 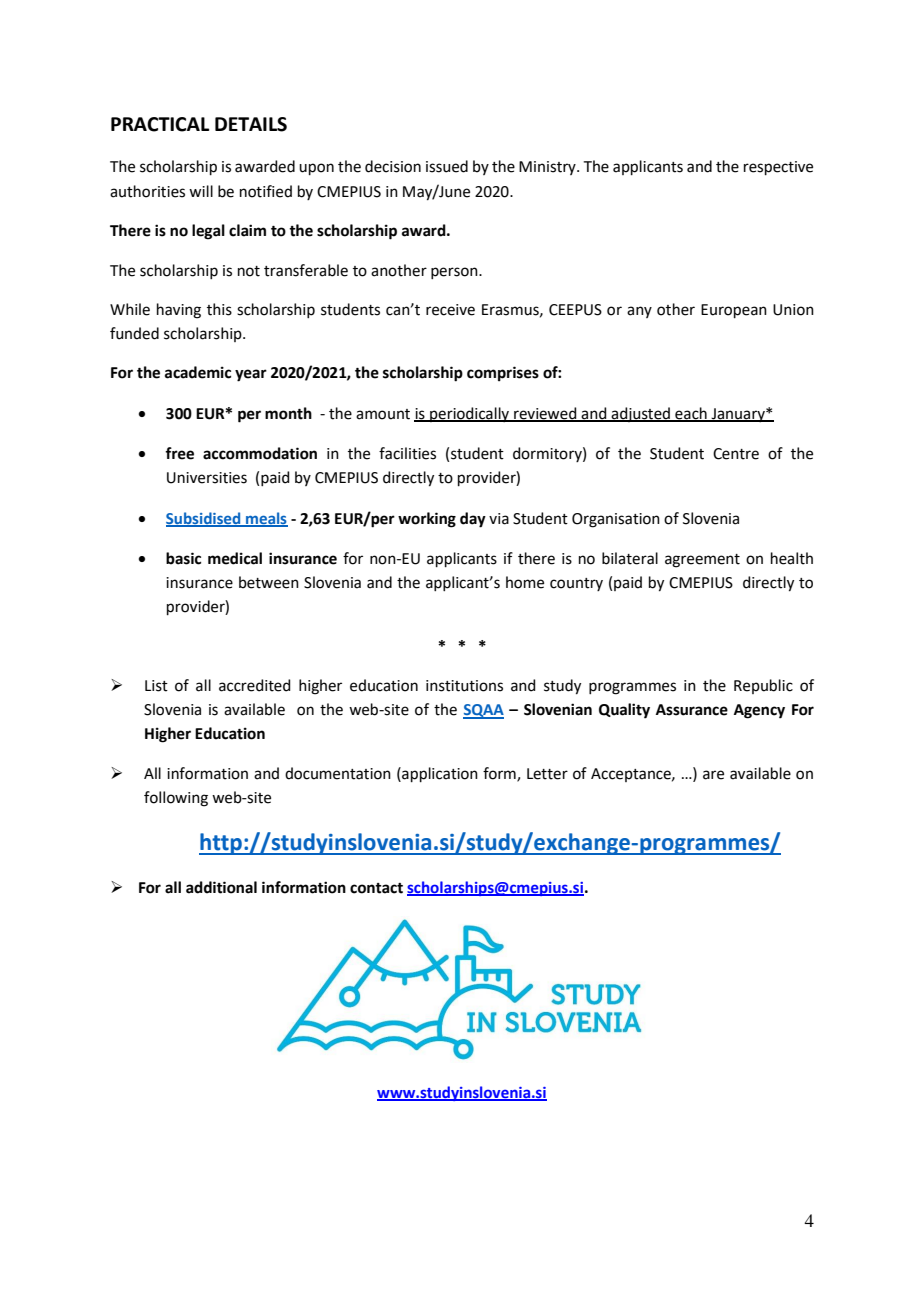 I want to click on contact, so click(x=376, y=888).
